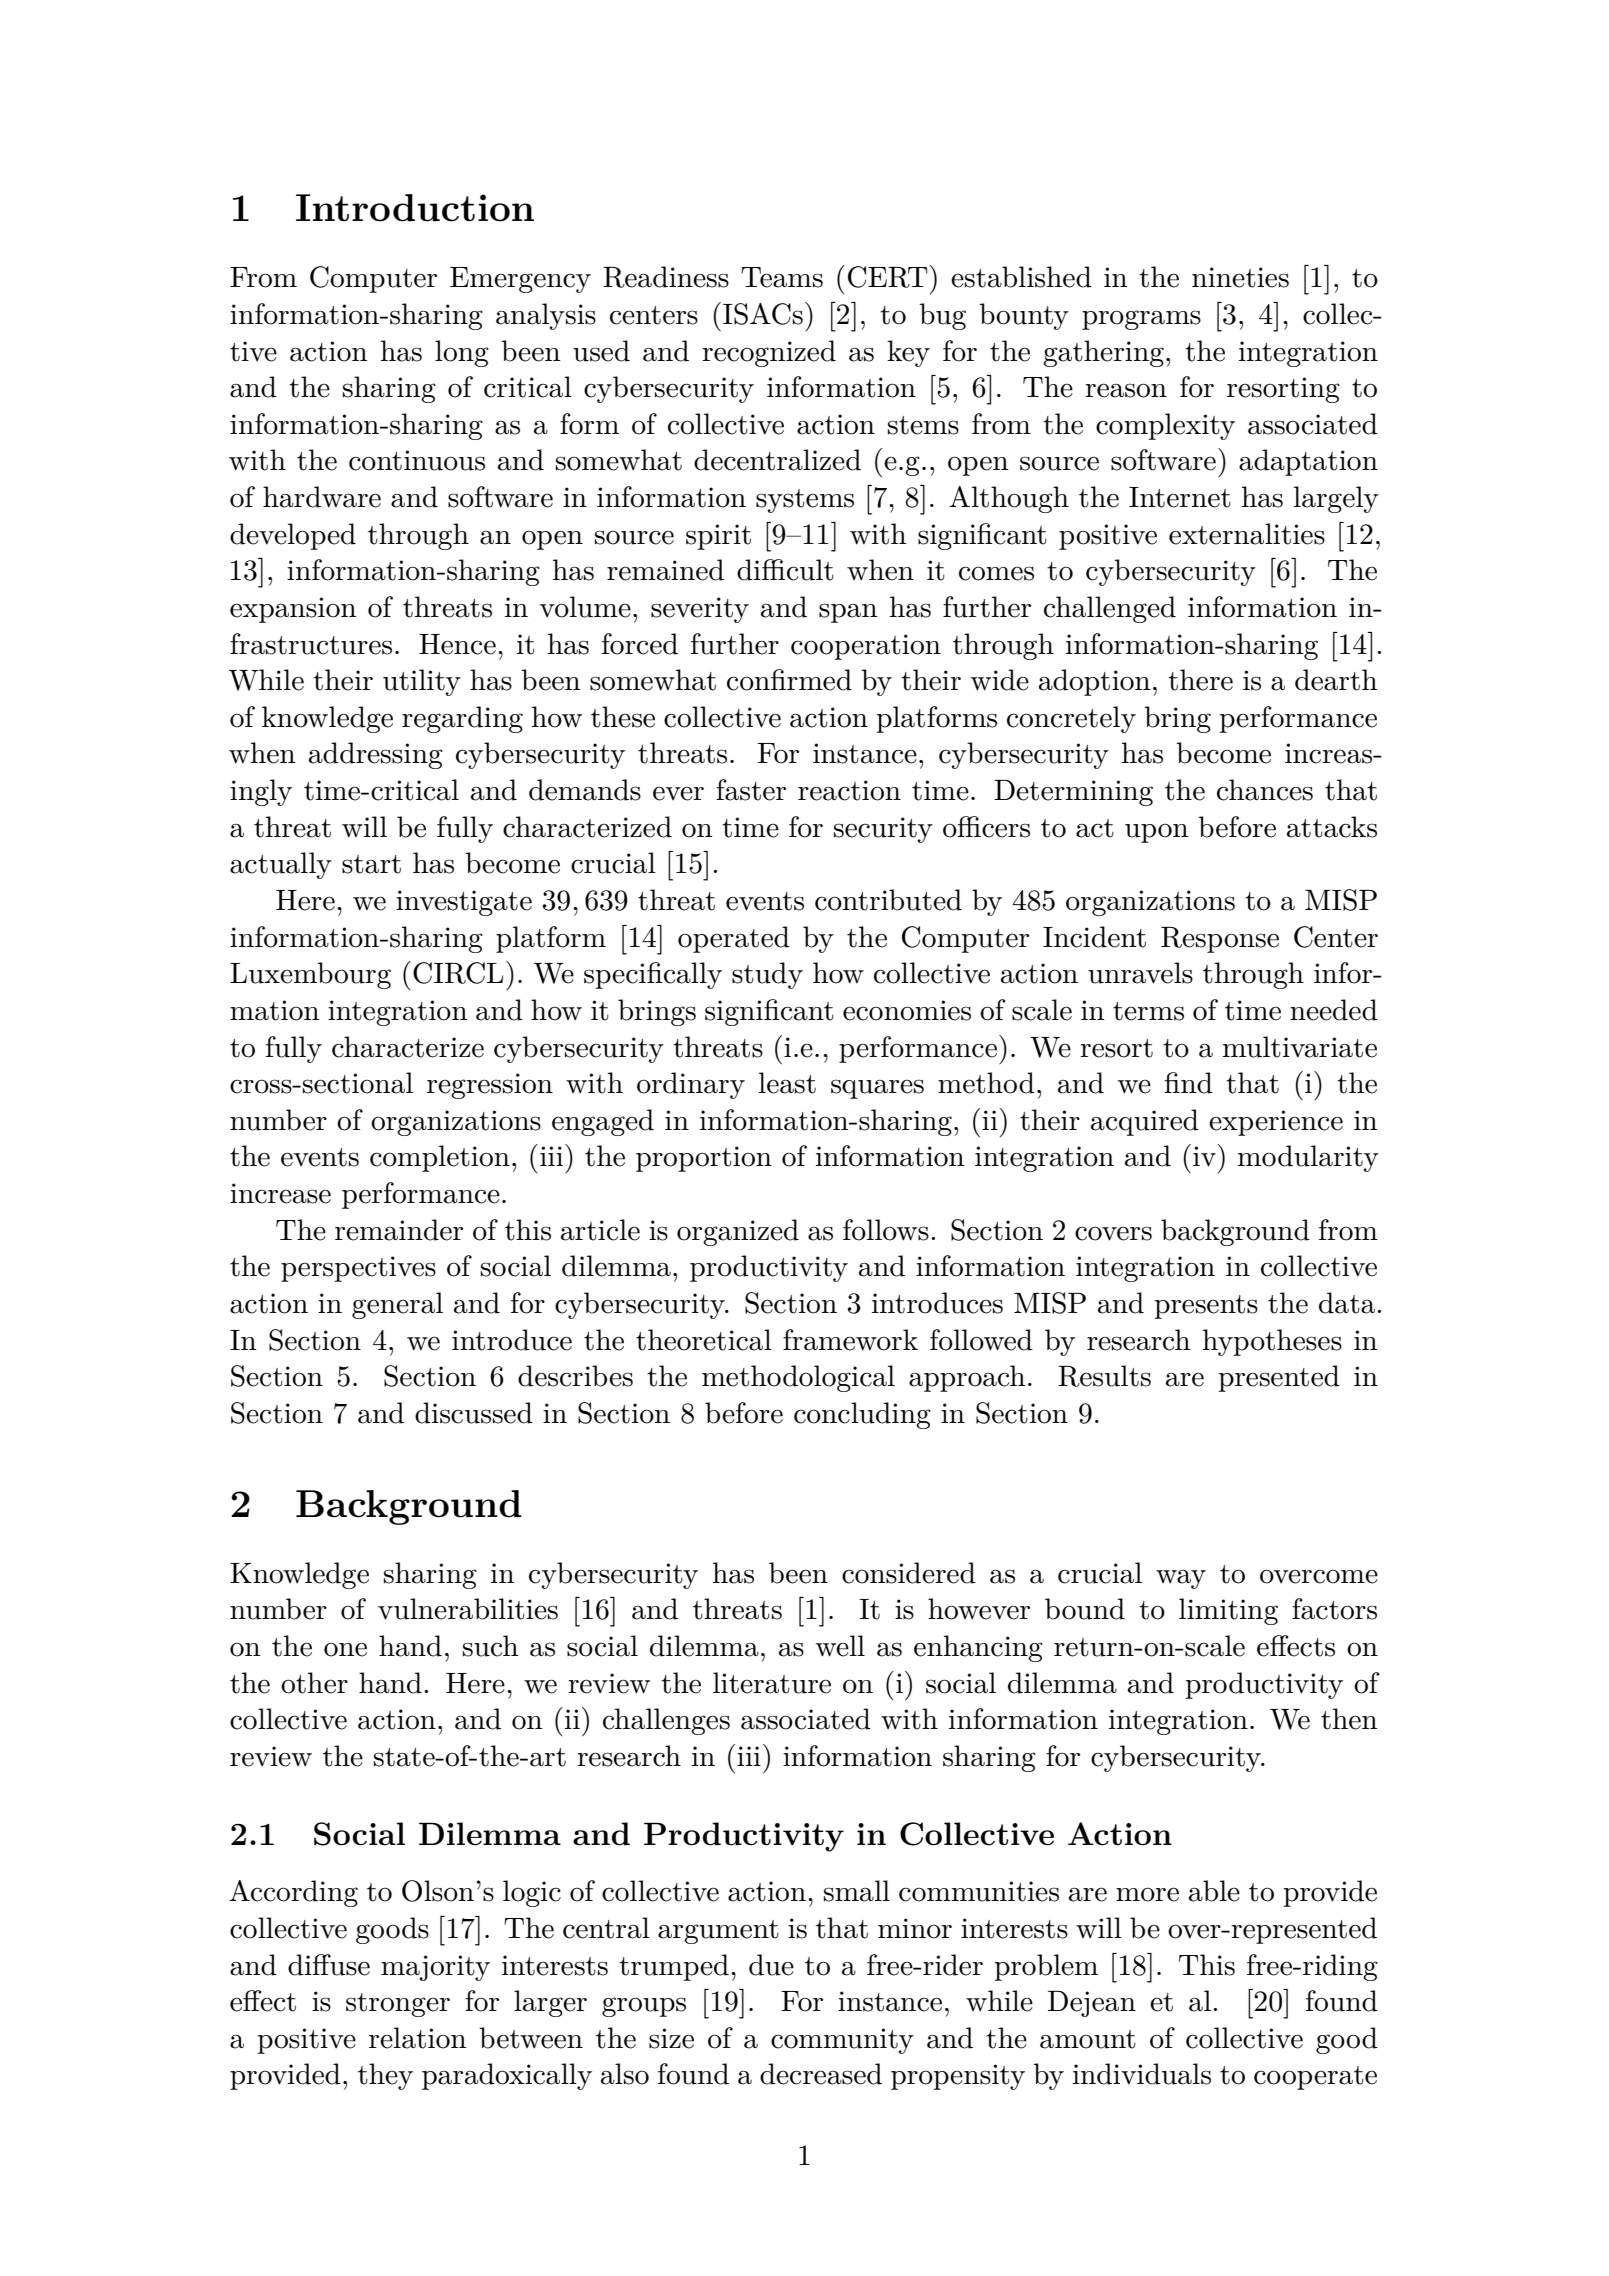 The width and height of the image is (1609, 2276). What do you see at coordinates (1265, 790) in the image?
I see `chances` at bounding box center [1265, 790].
